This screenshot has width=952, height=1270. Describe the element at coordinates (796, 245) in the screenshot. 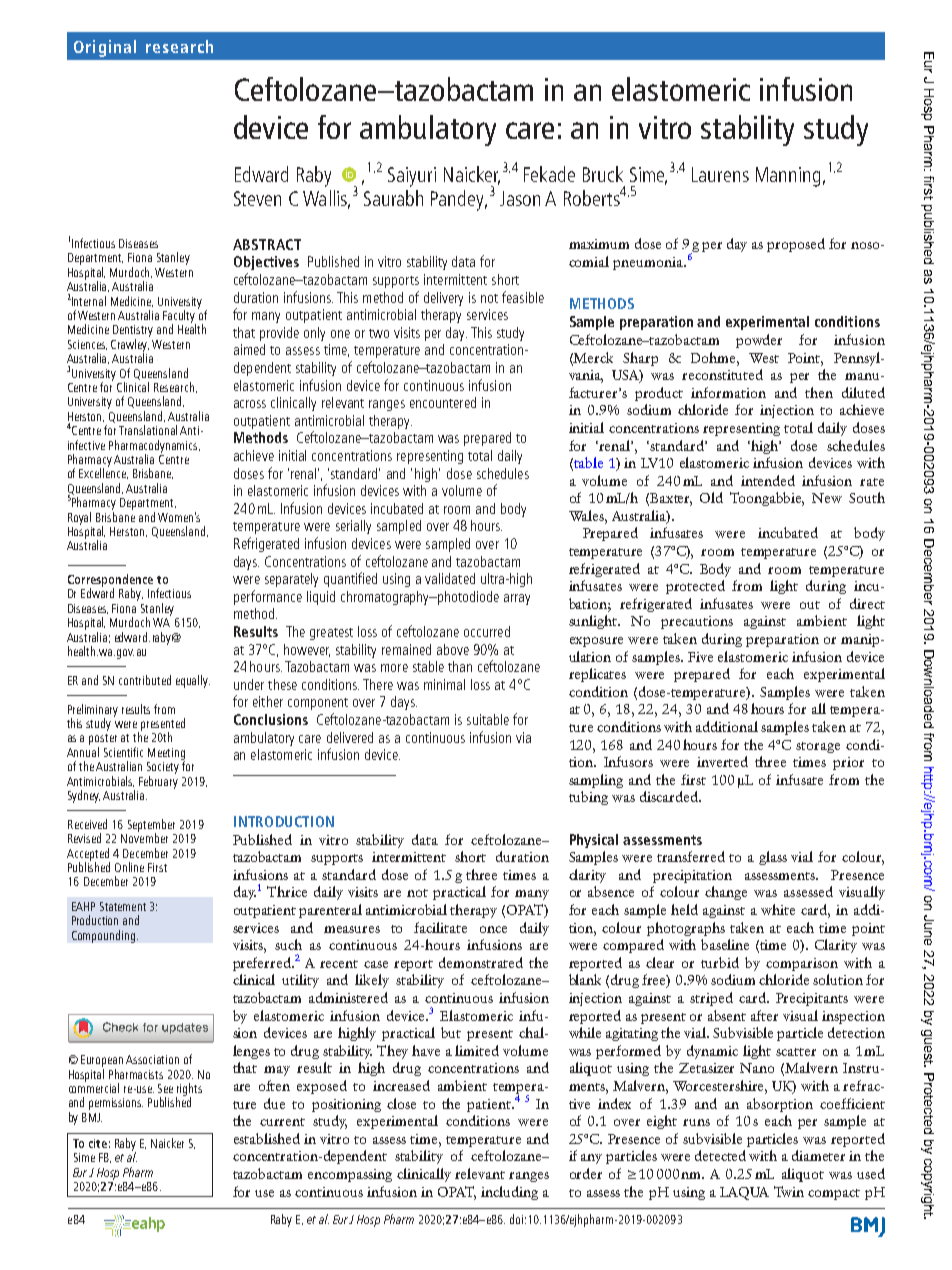

I see `proposed` at that location.
